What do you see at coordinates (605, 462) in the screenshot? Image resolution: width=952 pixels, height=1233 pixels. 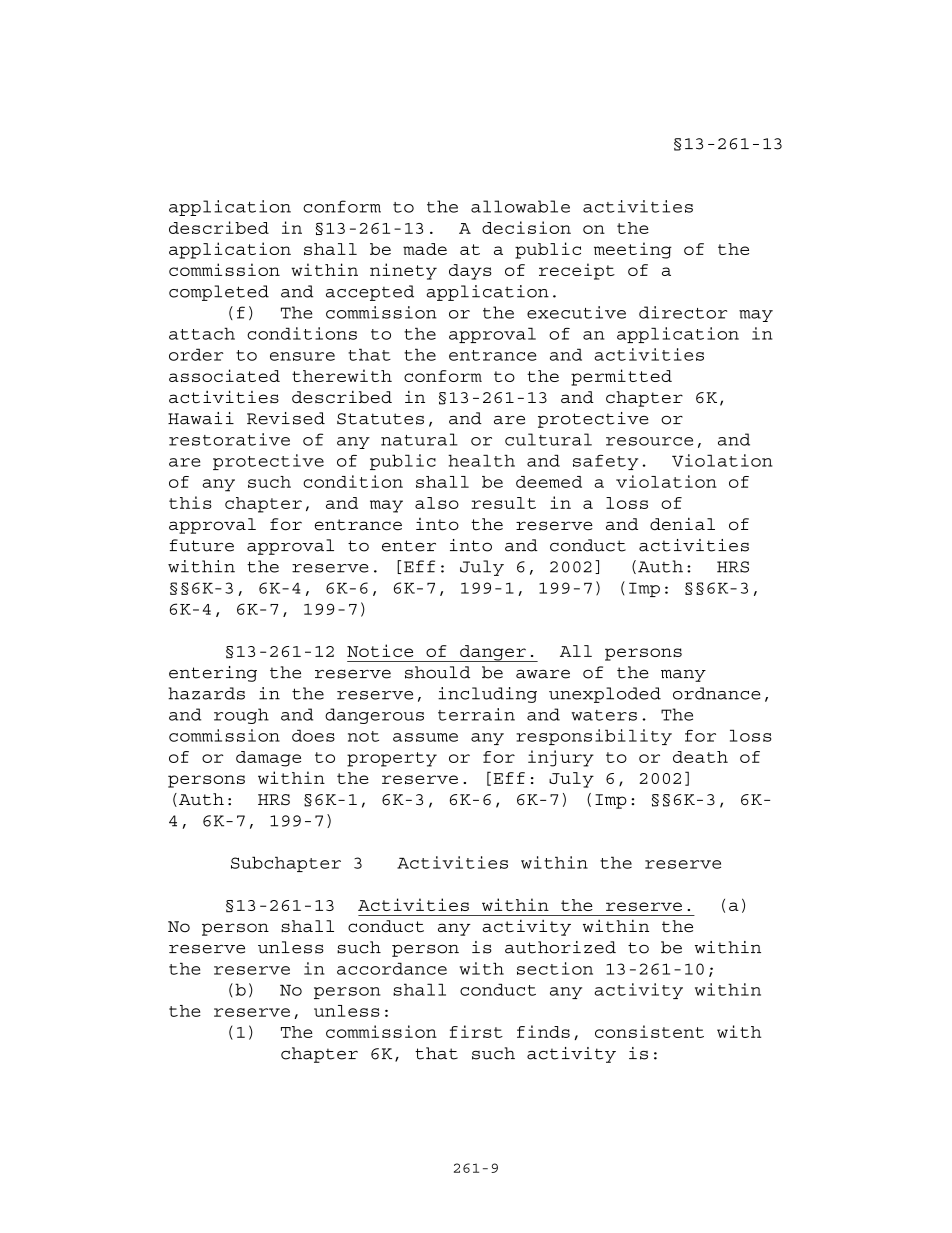 I see `safety` at bounding box center [605, 462].
